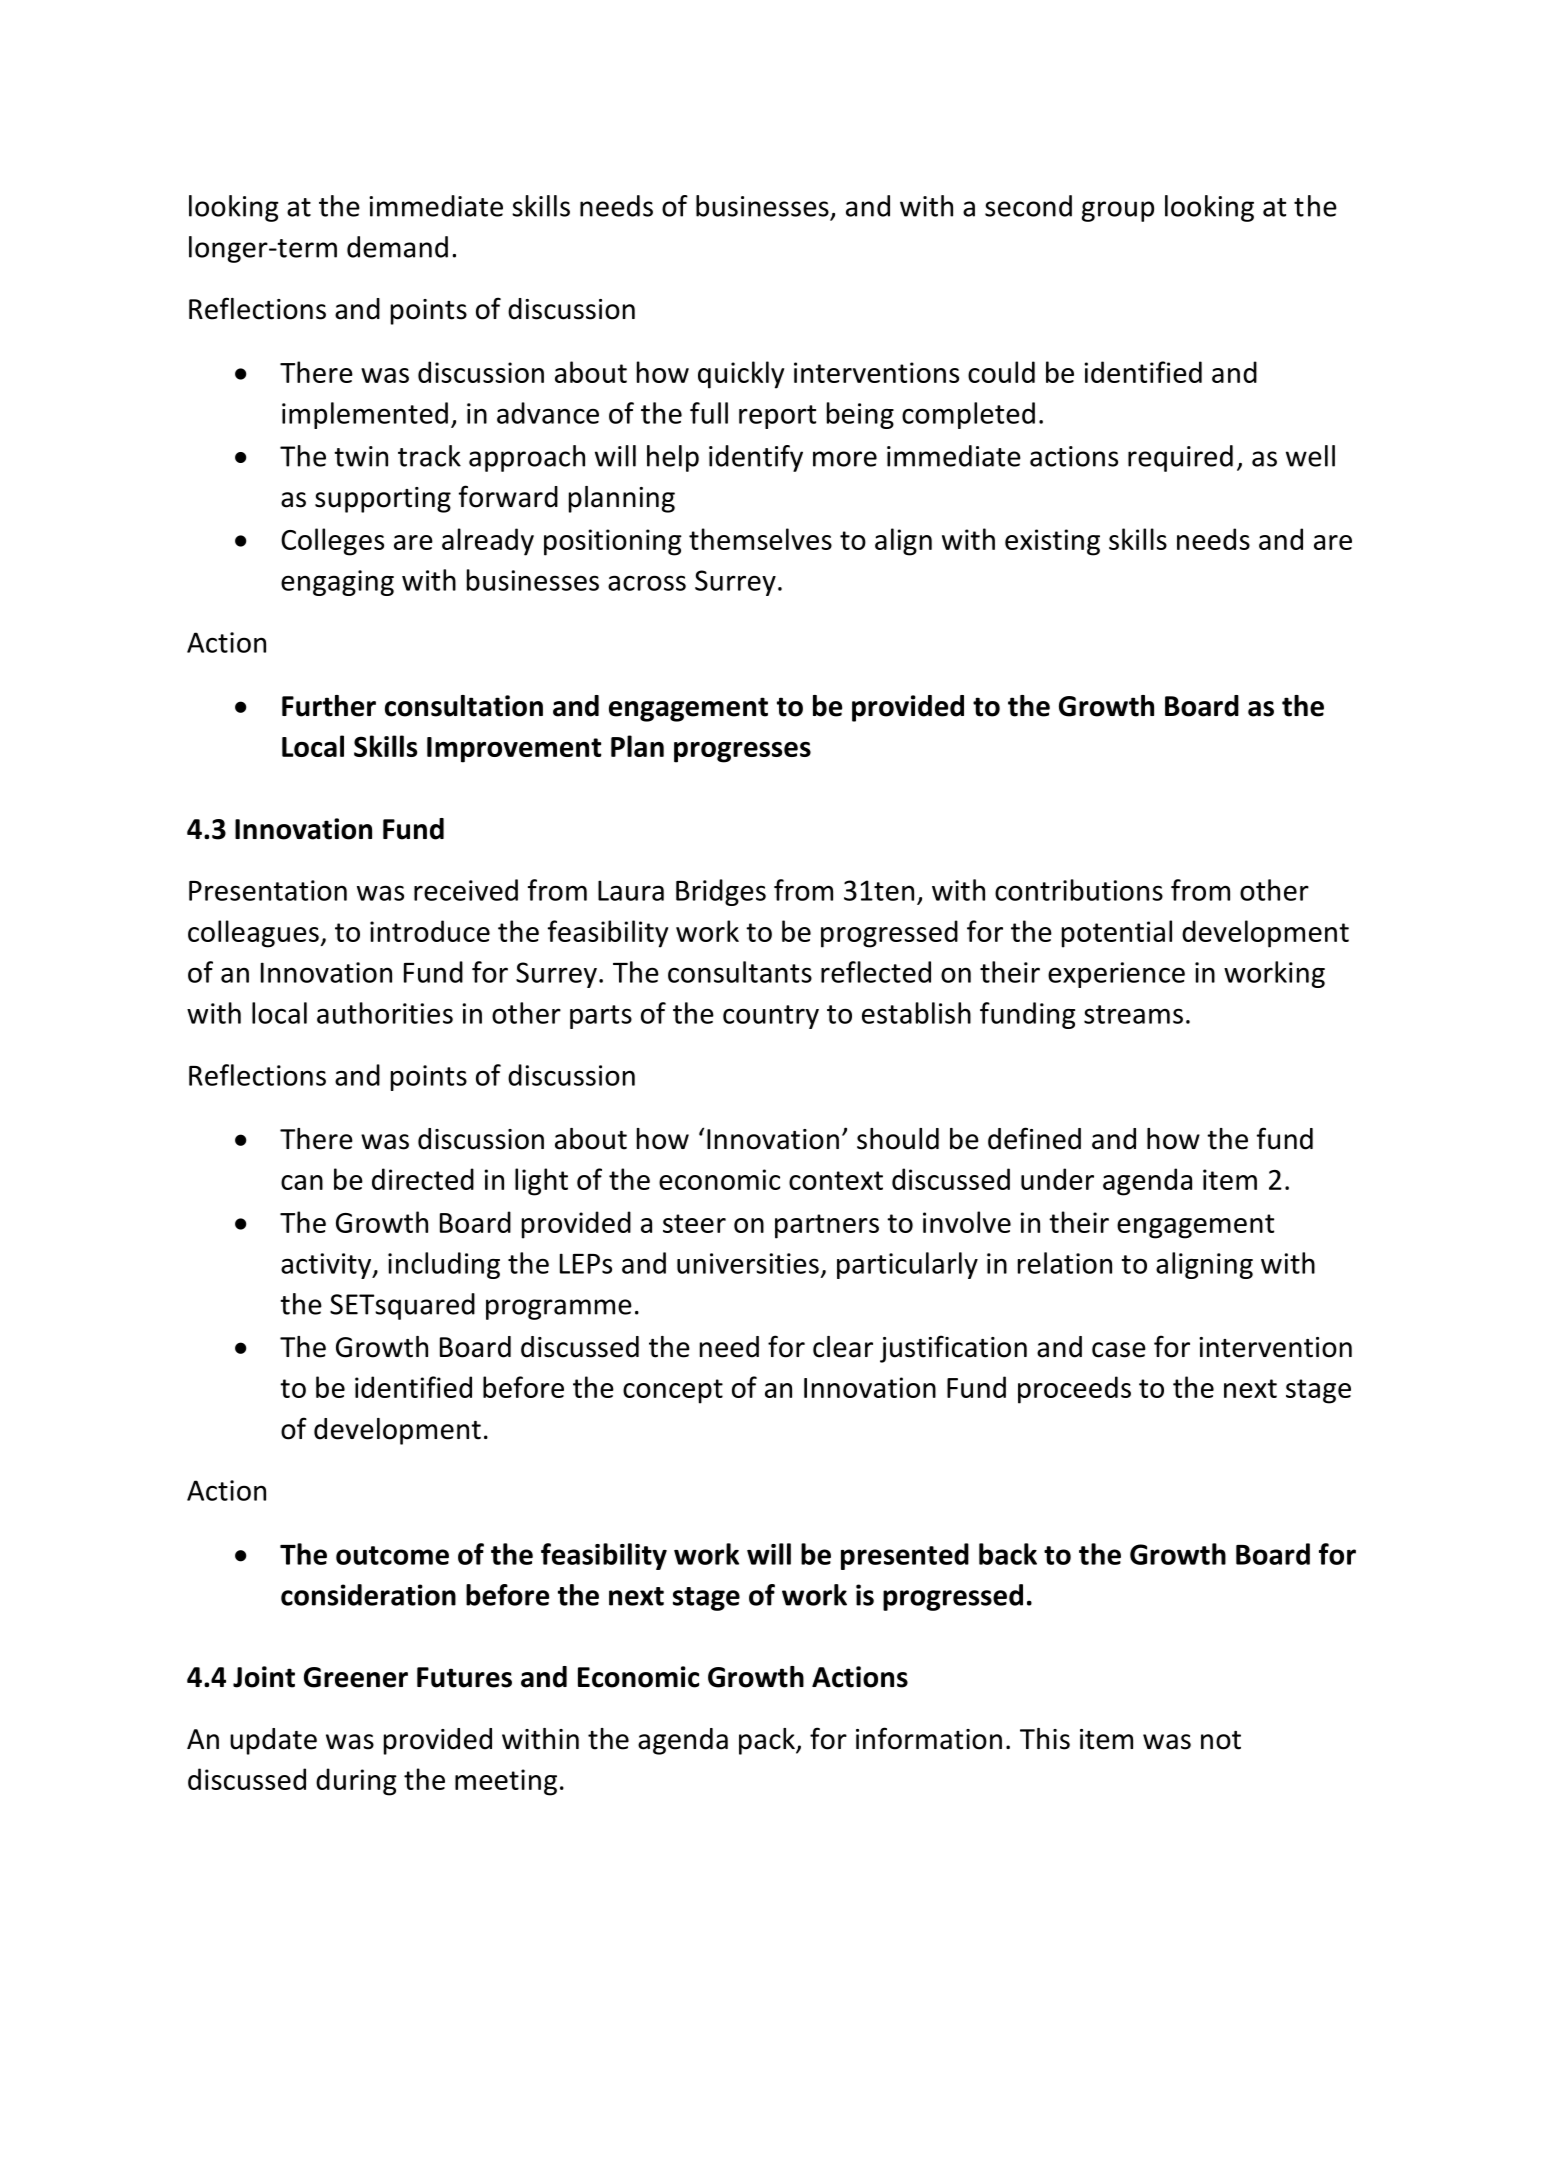 This page has width=1544, height=2183. I want to click on existing, so click(1052, 542).
